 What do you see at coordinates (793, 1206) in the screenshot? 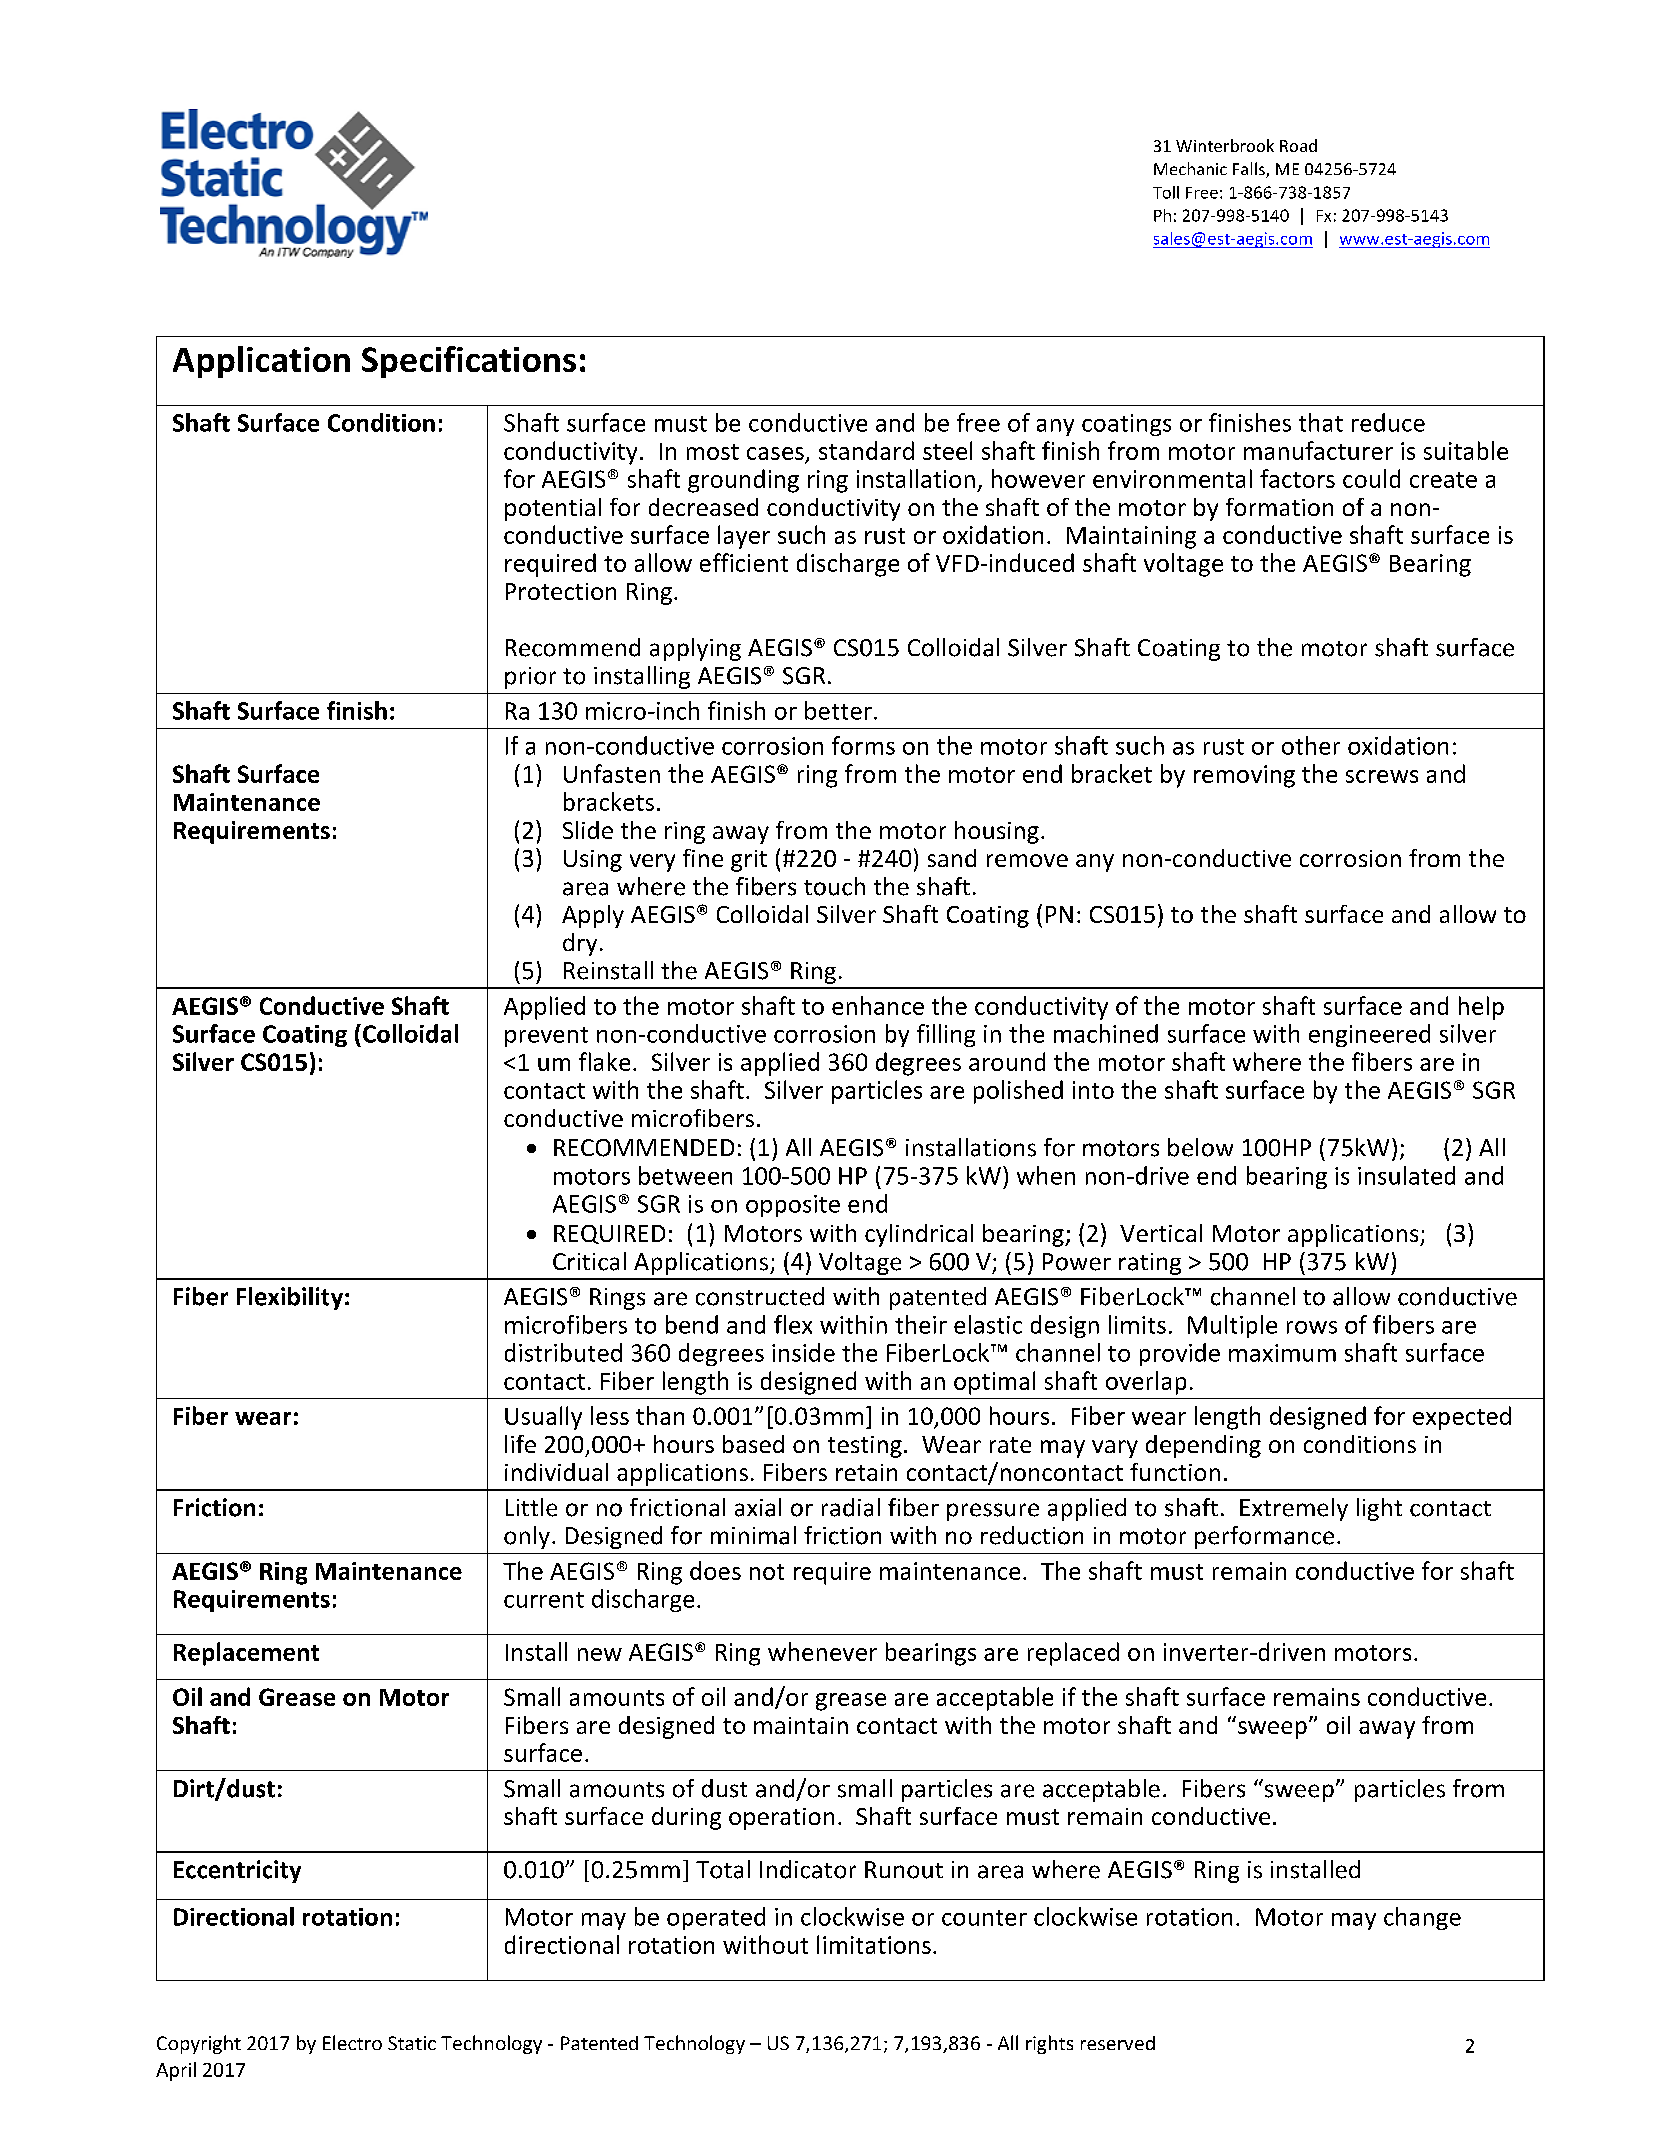
I see `opposite` at bounding box center [793, 1206].
